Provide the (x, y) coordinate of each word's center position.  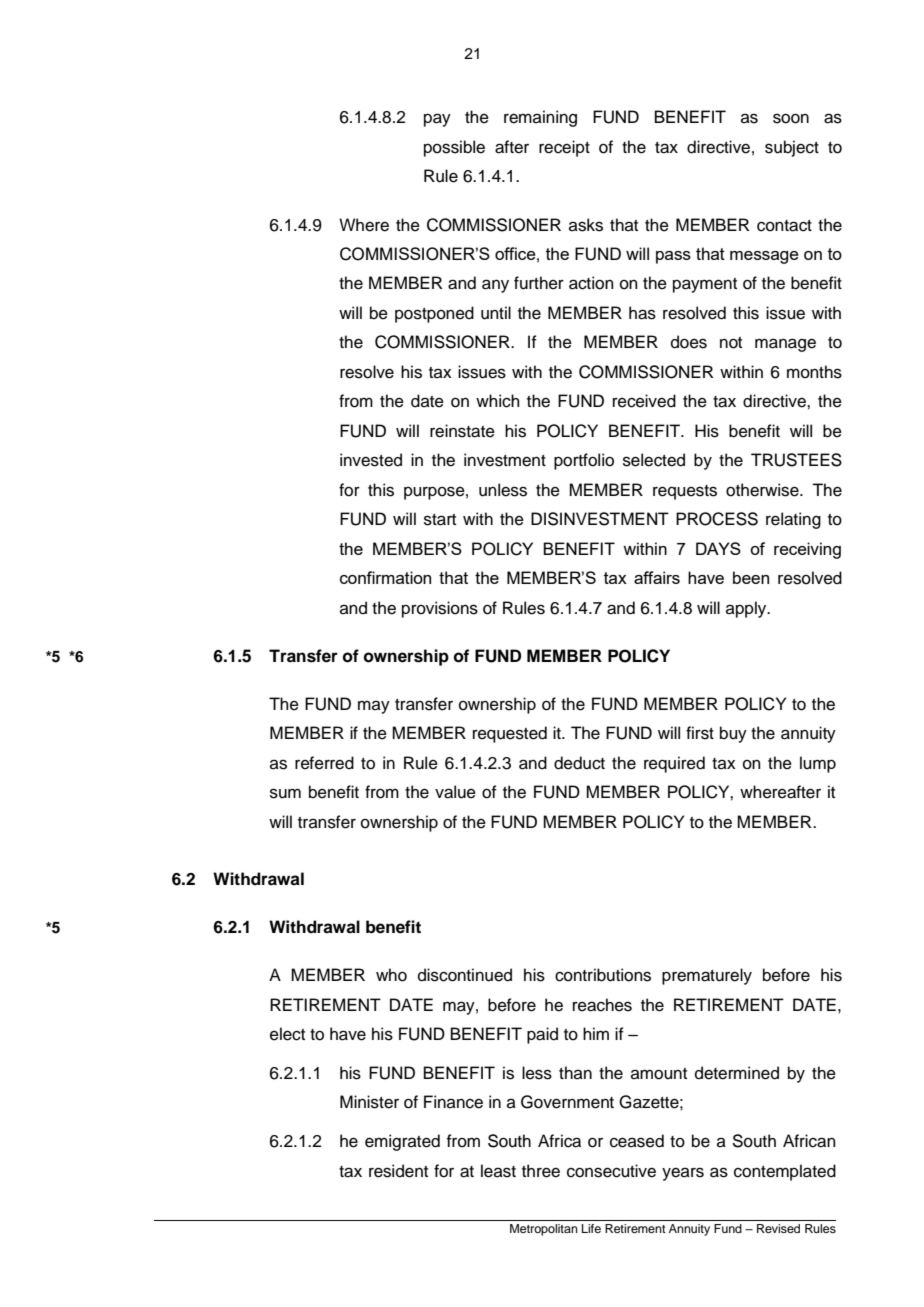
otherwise (763, 490)
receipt (564, 148)
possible (454, 148)
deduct (579, 763)
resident (398, 1171)
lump (818, 764)
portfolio (584, 461)
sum (285, 793)
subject (792, 148)
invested (371, 460)
